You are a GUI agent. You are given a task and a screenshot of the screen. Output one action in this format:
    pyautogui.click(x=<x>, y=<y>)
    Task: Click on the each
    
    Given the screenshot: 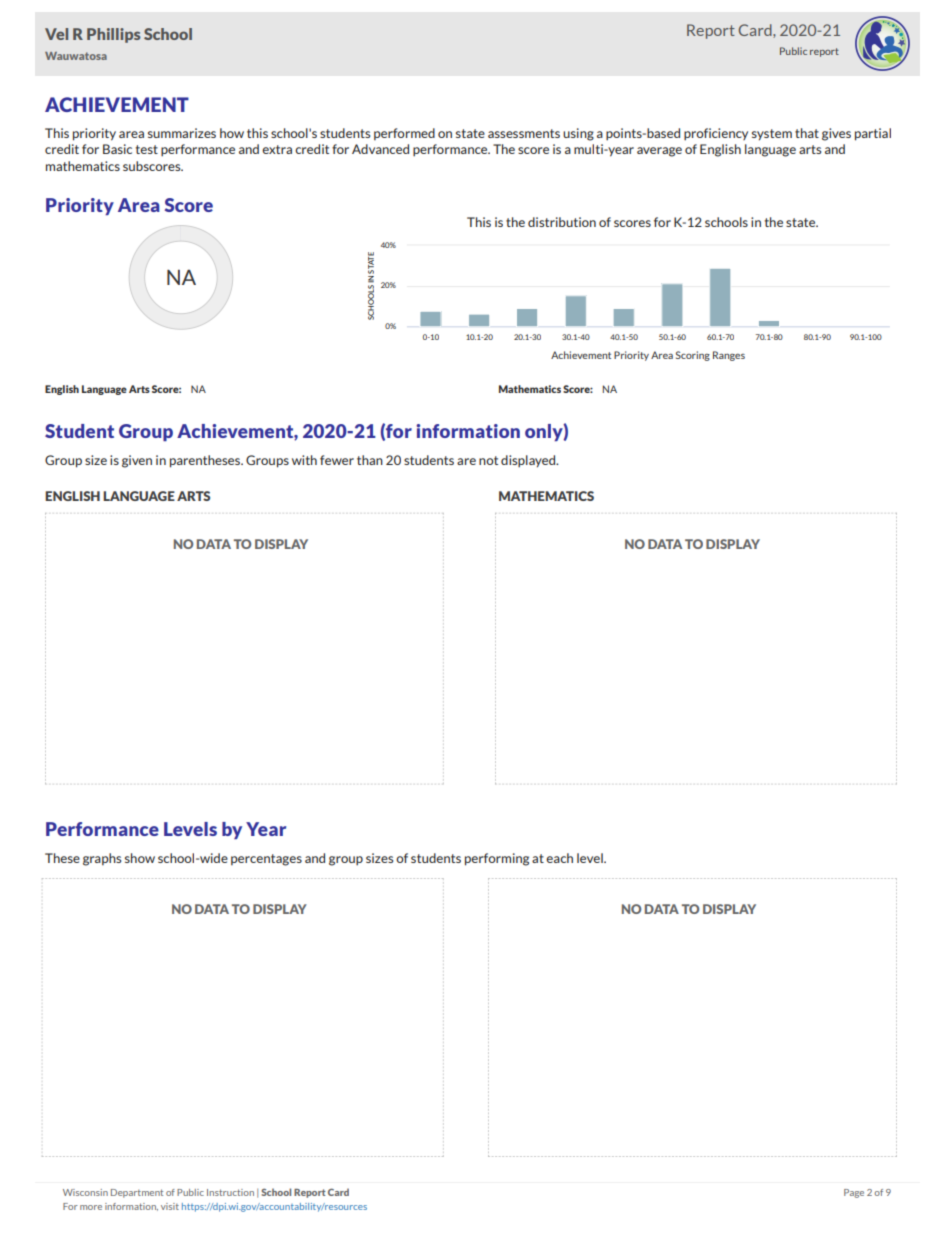 What is the action you would take?
    pyautogui.click(x=559, y=858)
